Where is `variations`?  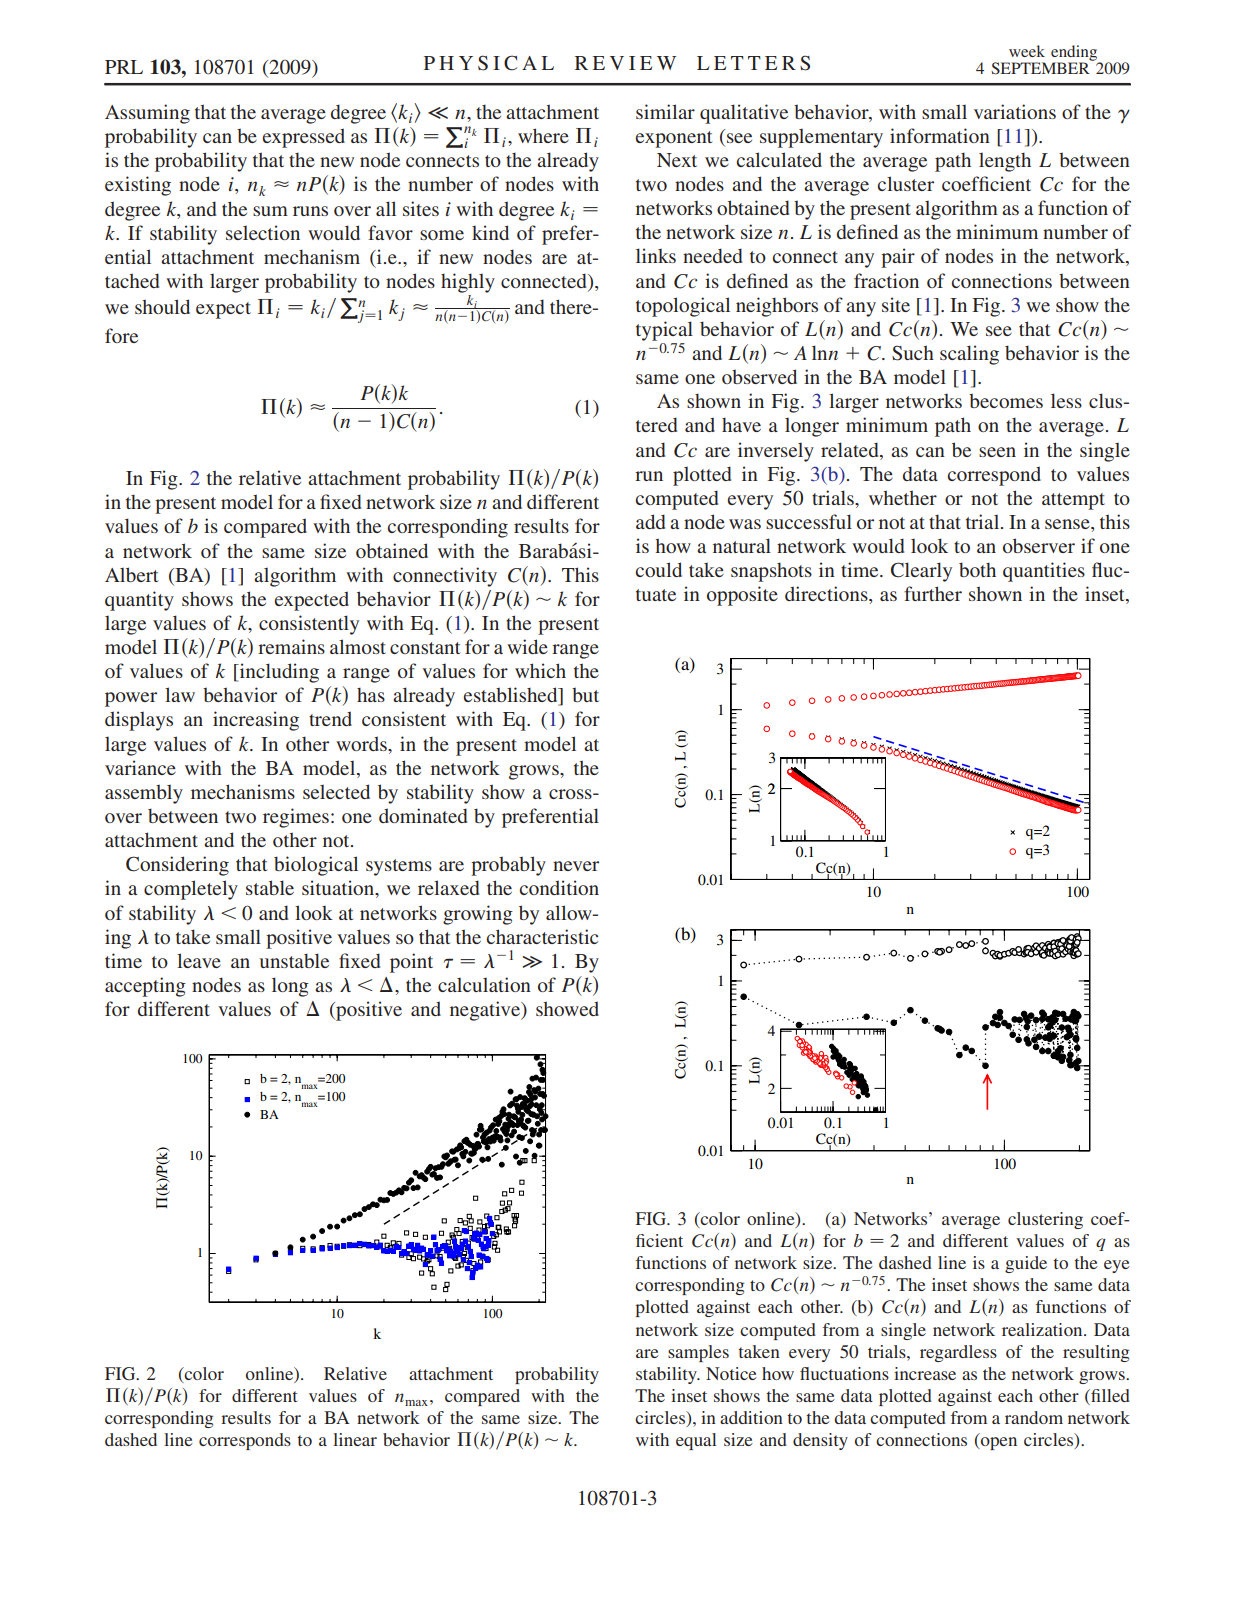 variations is located at coordinates (1015, 111).
